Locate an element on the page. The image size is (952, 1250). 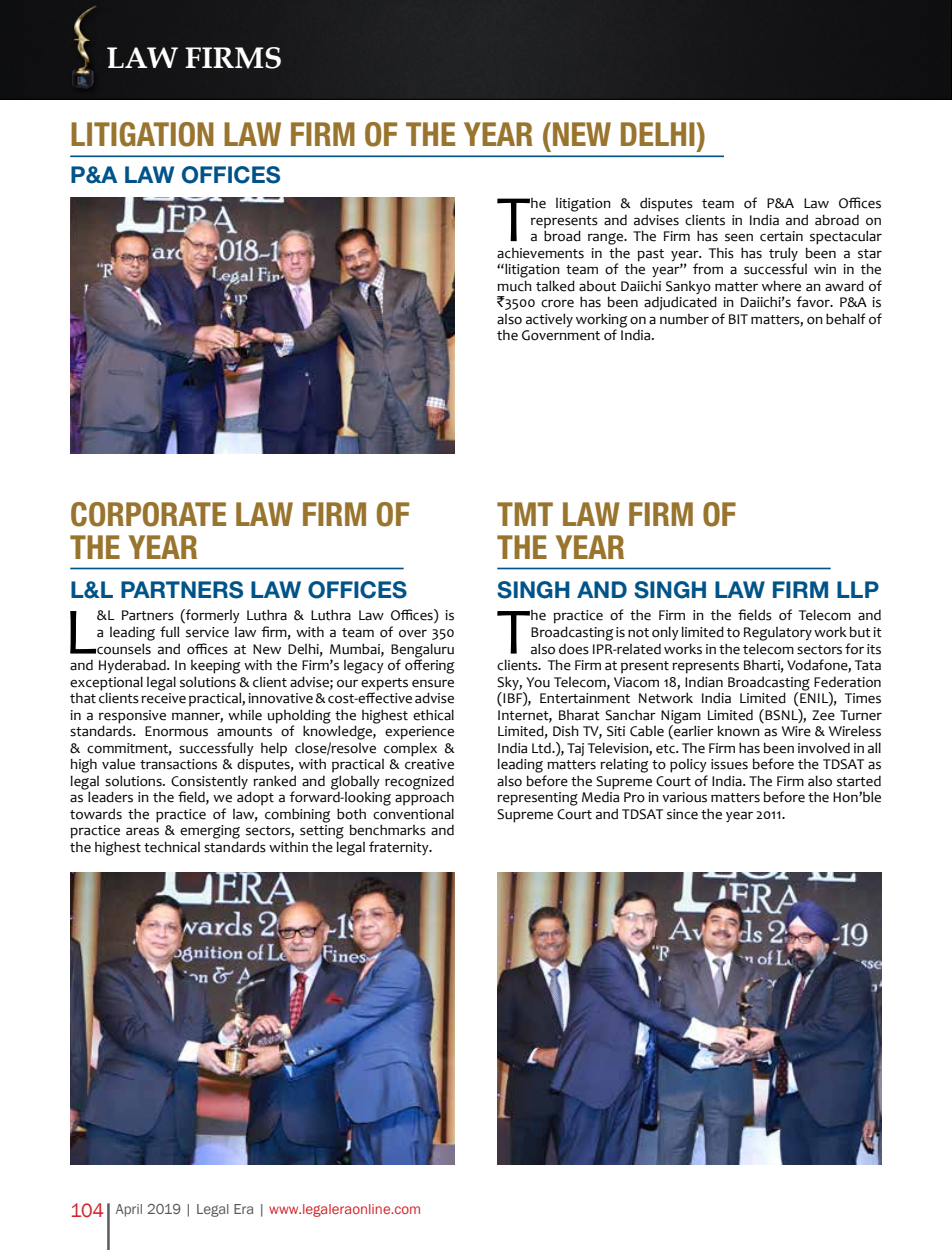
April is located at coordinates (129, 1210).
